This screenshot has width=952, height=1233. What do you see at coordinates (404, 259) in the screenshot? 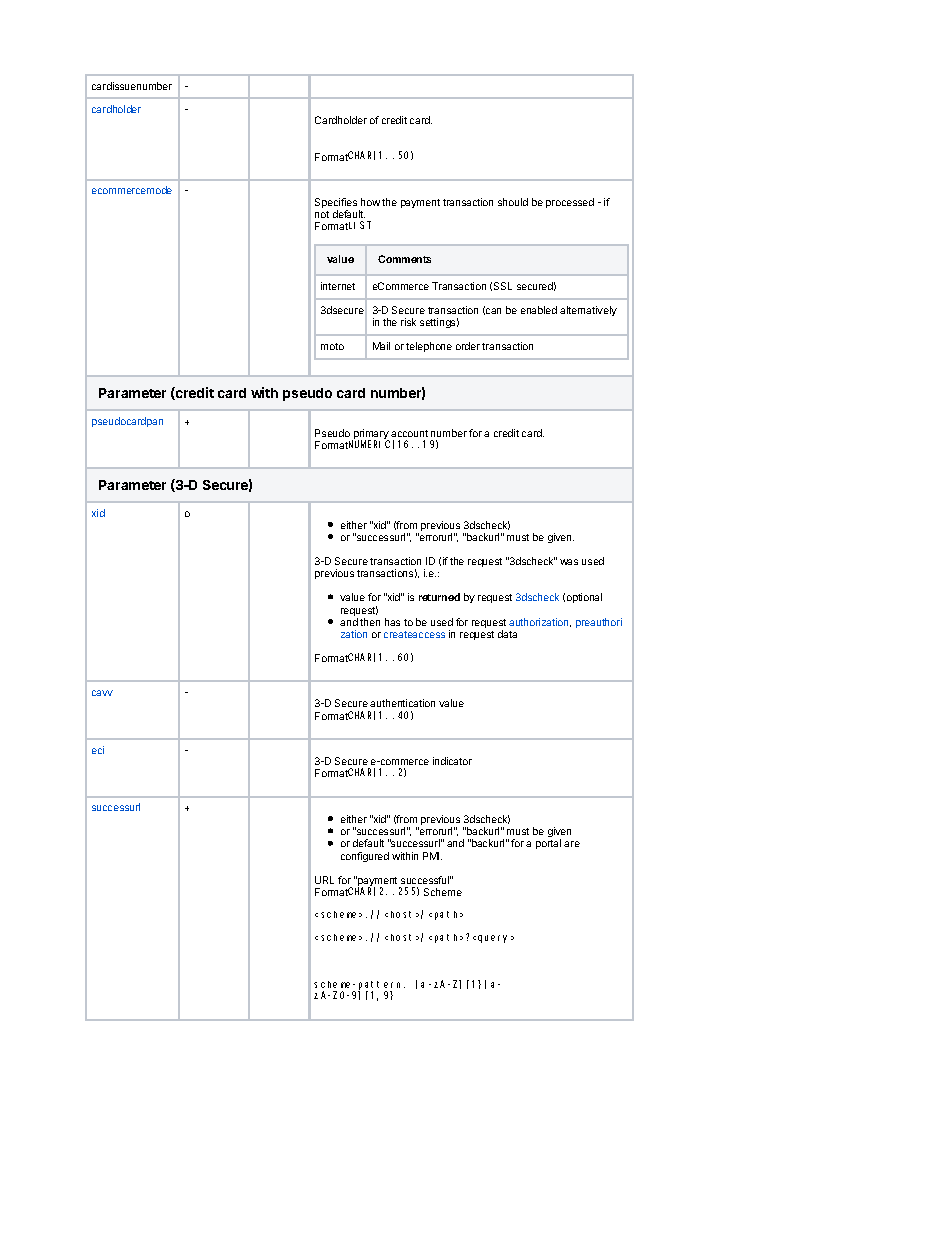
I see `Comments` at bounding box center [404, 259].
